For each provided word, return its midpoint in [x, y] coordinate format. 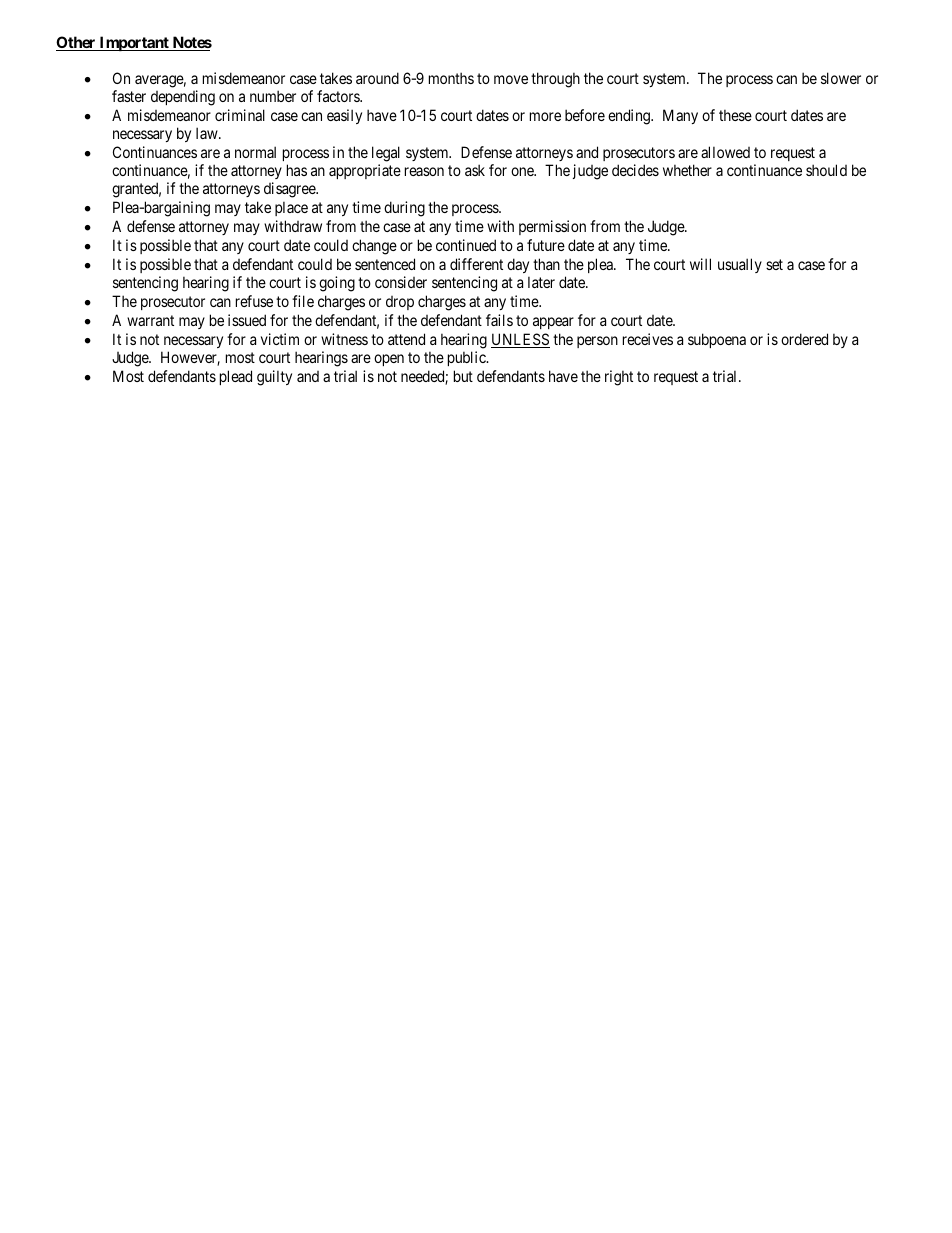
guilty [274, 378]
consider [401, 282]
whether [687, 170]
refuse [254, 301]
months [451, 78]
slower [841, 78]
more [545, 116]
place [291, 208]
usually [740, 265]
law [208, 133]
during [404, 209]
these [735, 115]
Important [134, 43]
